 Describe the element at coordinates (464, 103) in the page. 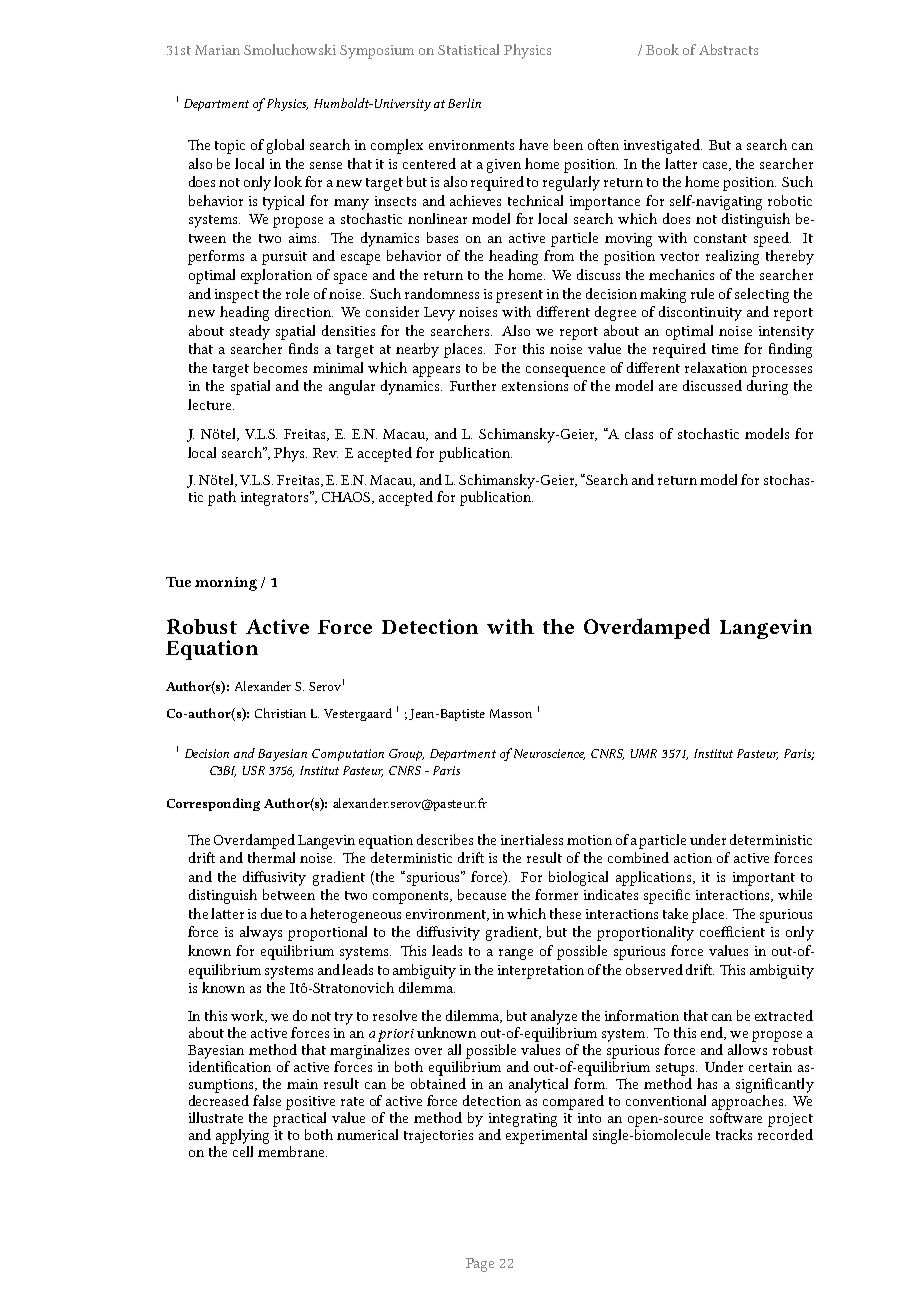

I see `Berlin` at that location.
